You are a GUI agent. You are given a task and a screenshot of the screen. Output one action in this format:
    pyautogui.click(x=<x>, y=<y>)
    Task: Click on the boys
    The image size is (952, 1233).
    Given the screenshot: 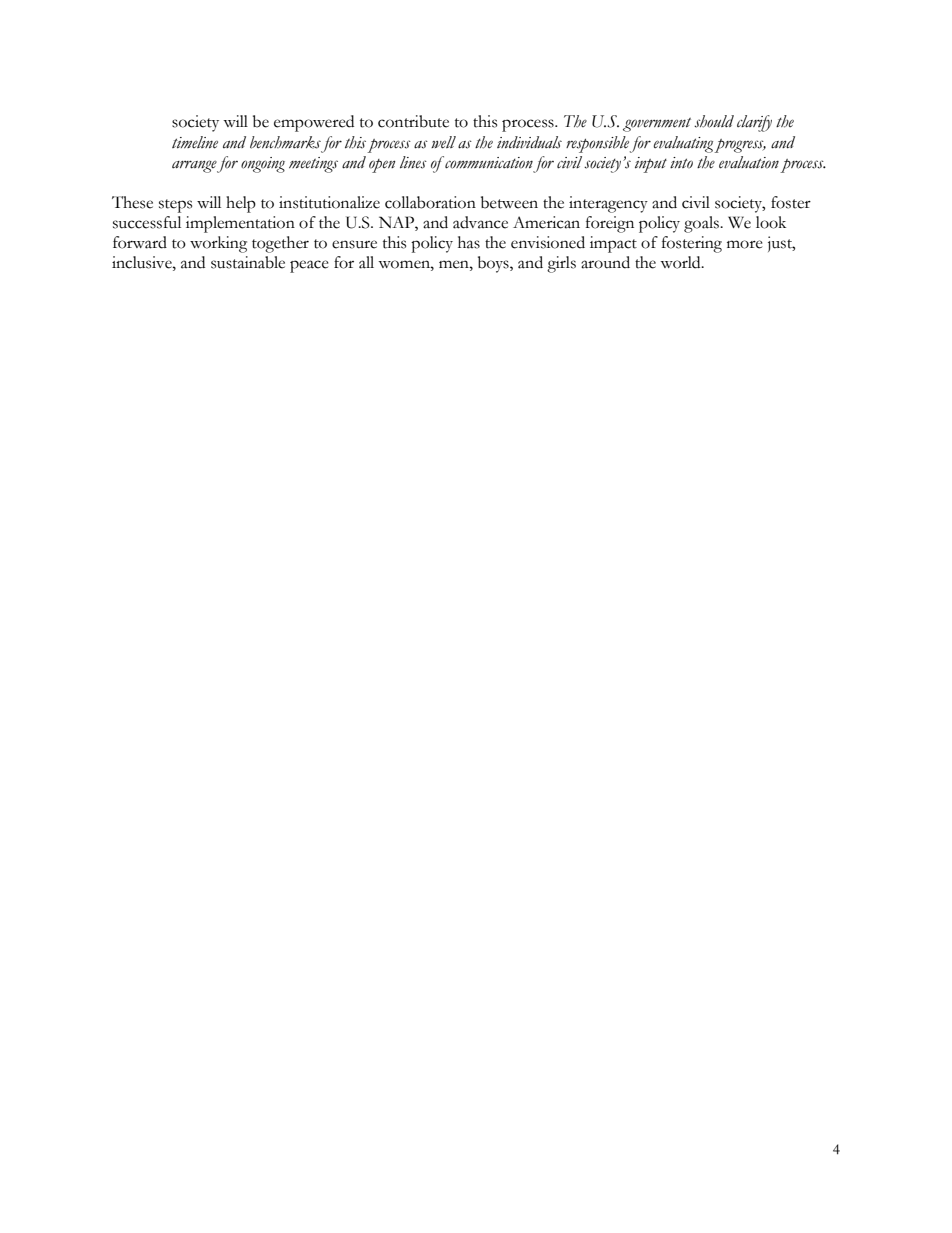 What is the action you would take?
    pyautogui.click(x=494, y=264)
